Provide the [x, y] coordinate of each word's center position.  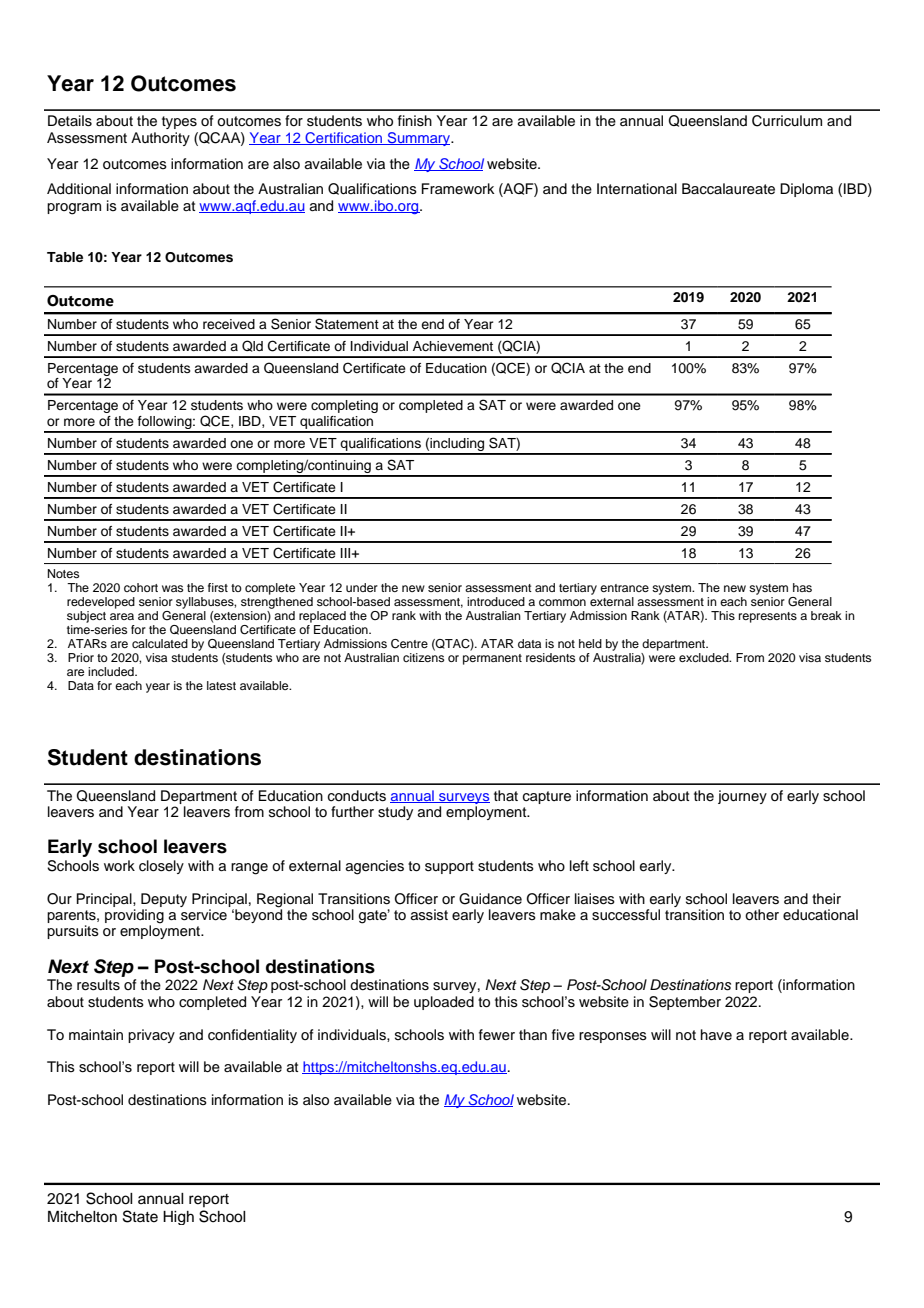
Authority [160, 139]
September [685, 1003]
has [802, 587]
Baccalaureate [728, 189]
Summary [419, 139]
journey [742, 797]
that [506, 795]
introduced [496, 601]
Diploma [806, 190]
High [178, 1218]
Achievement [453, 346]
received [229, 324]
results [98, 985]
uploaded [444, 1003]
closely [161, 867]
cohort [141, 587]
